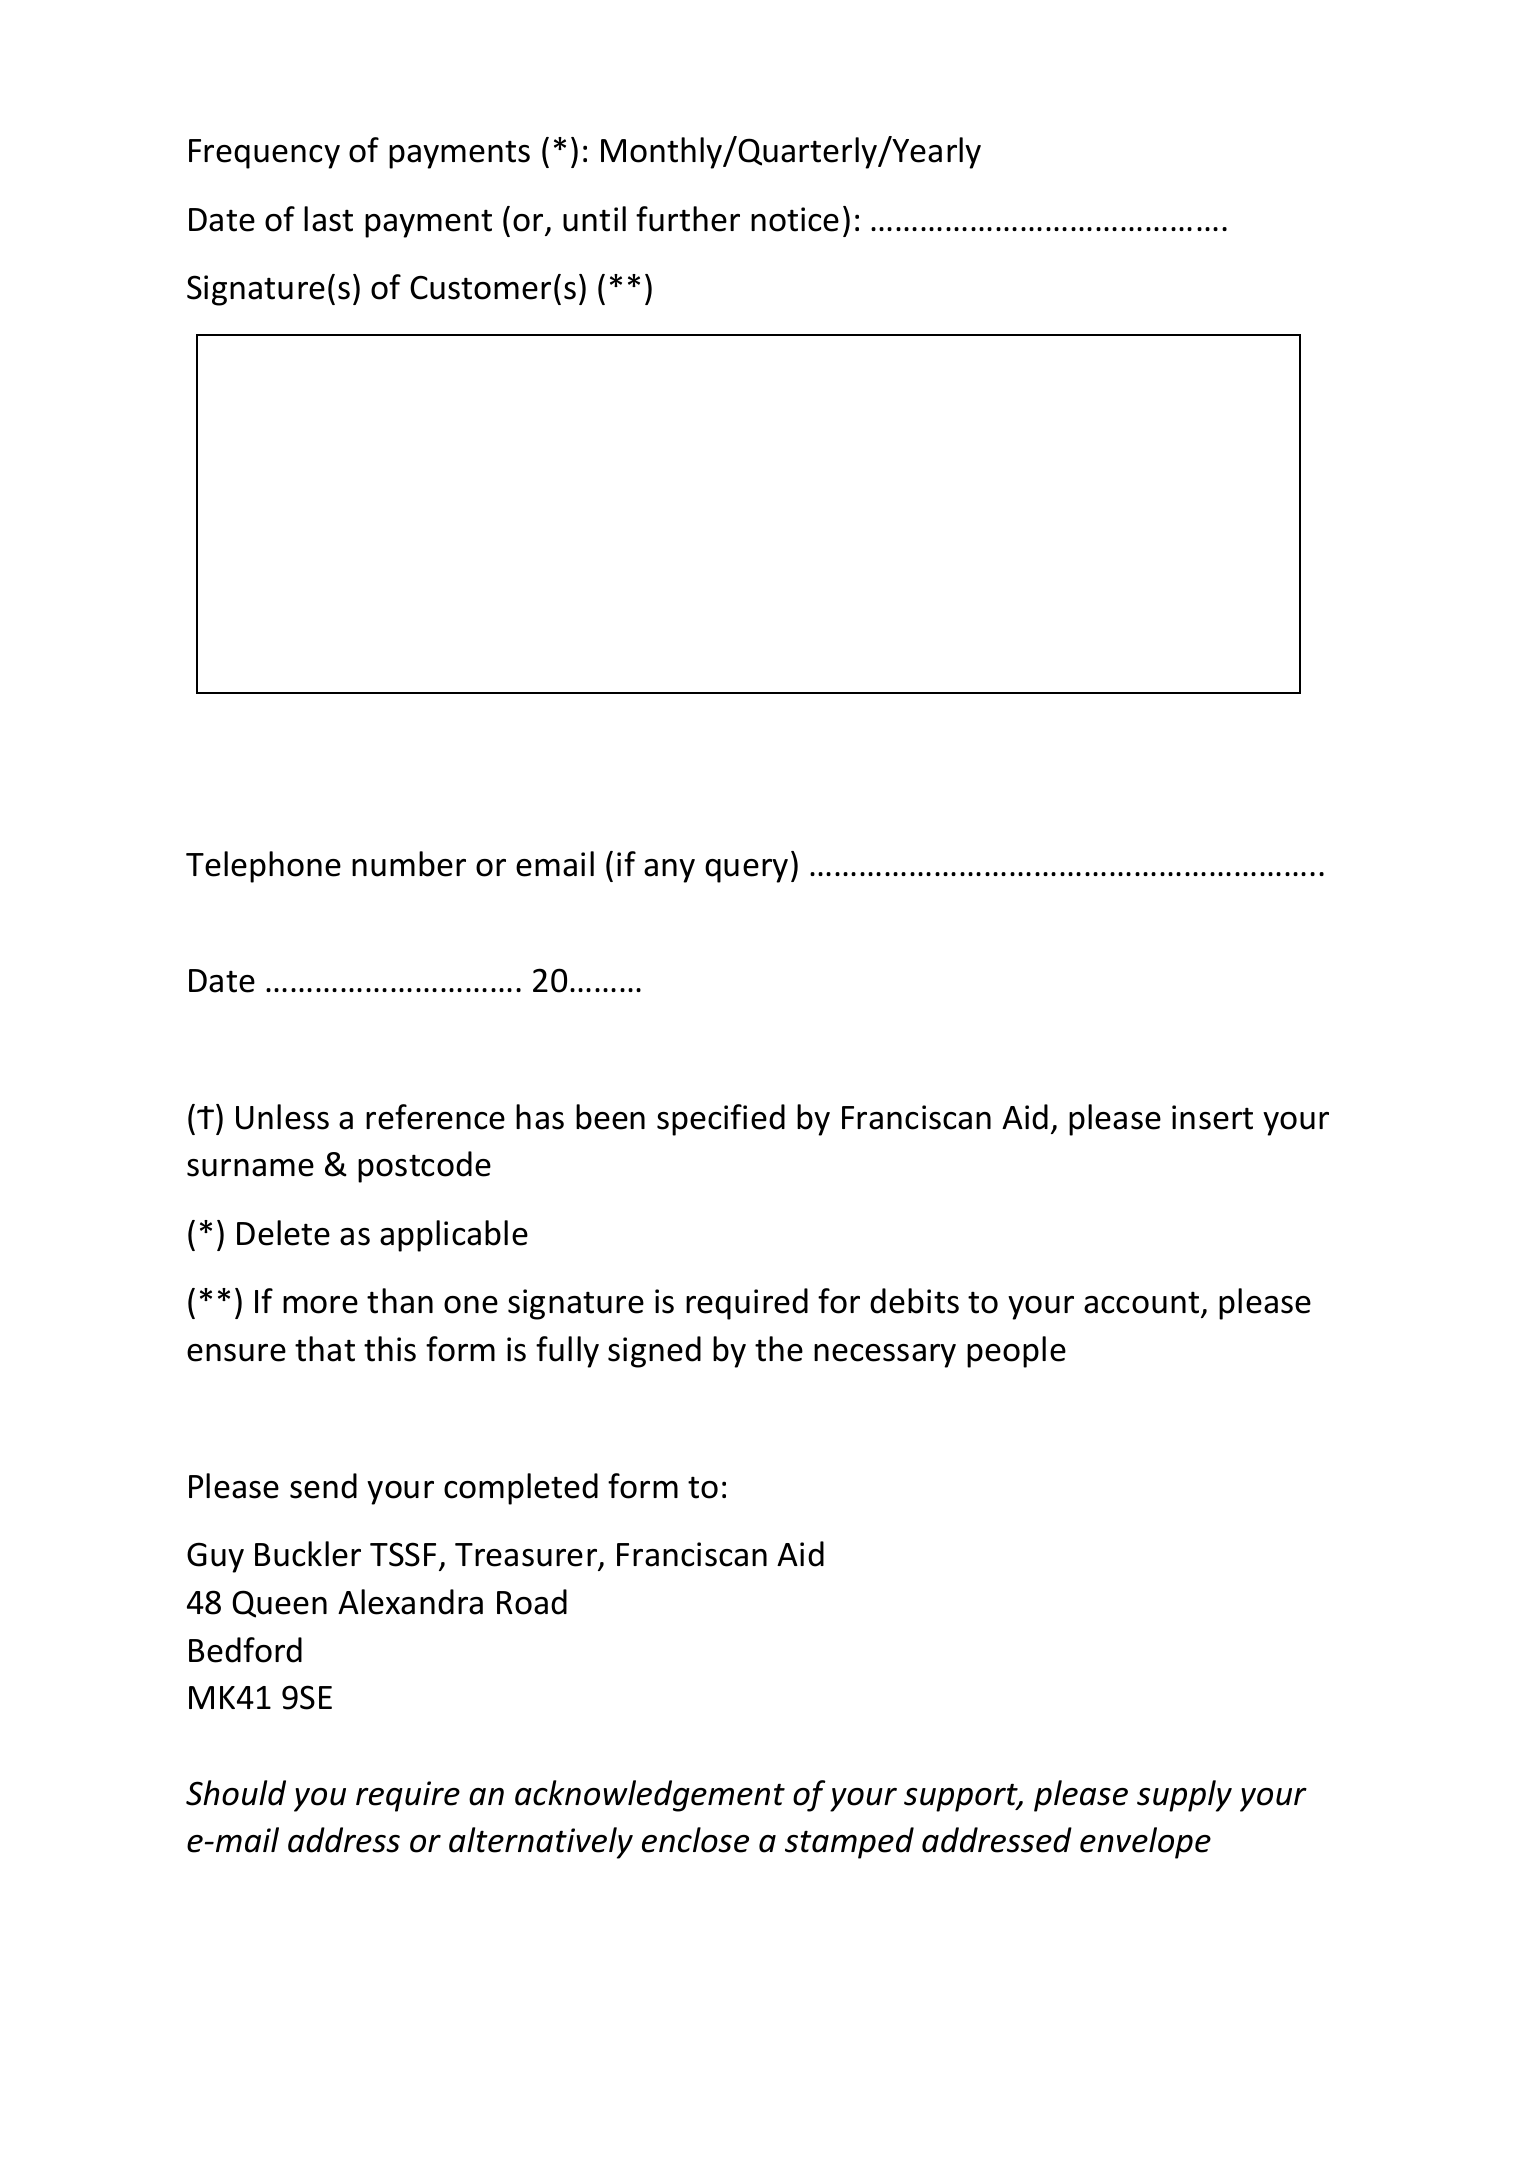 The width and height of the screenshot is (1540, 2177). I want to click on specified, so click(721, 1120).
